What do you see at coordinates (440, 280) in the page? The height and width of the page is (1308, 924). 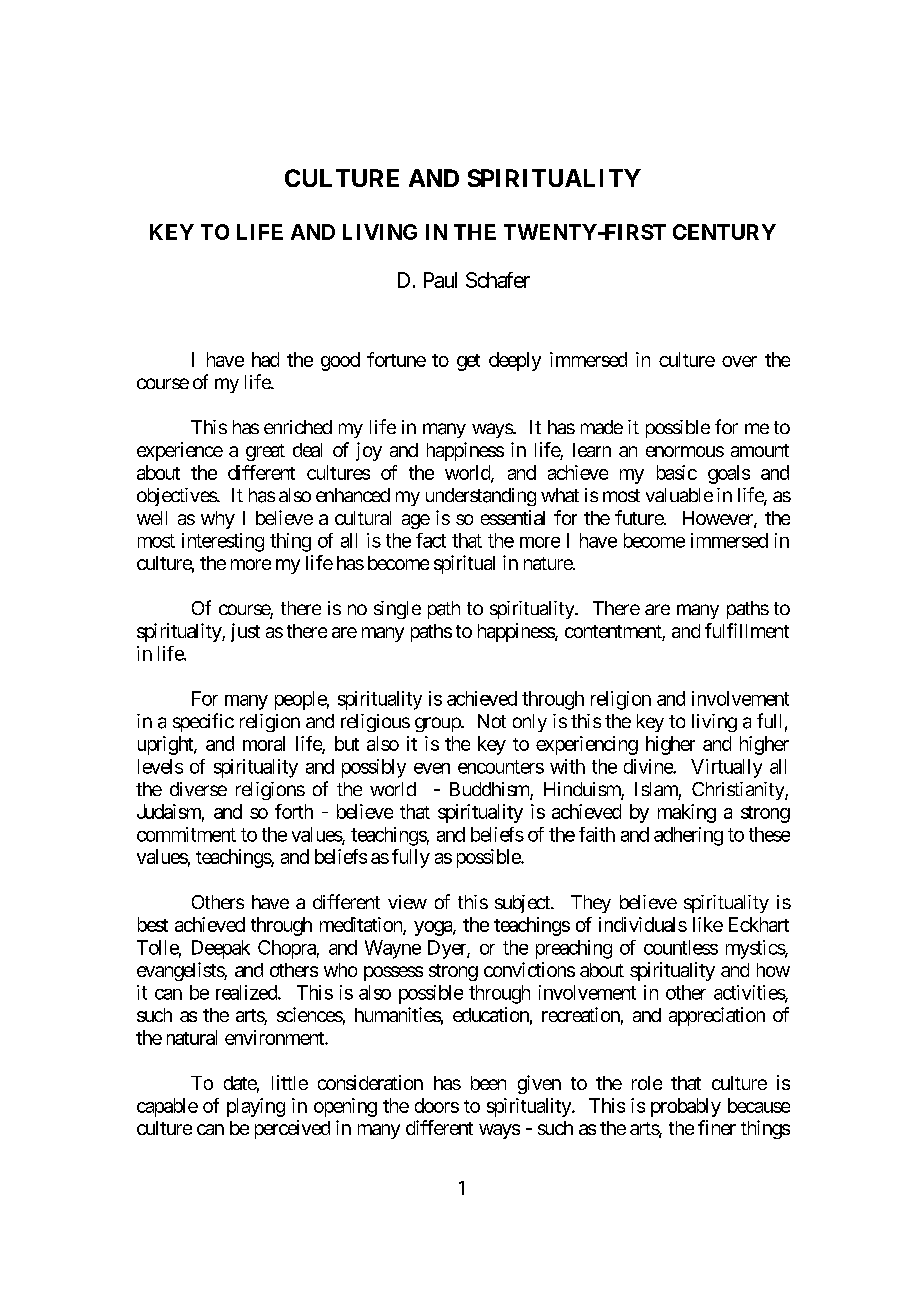 I see `Paul` at bounding box center [440, 280].
